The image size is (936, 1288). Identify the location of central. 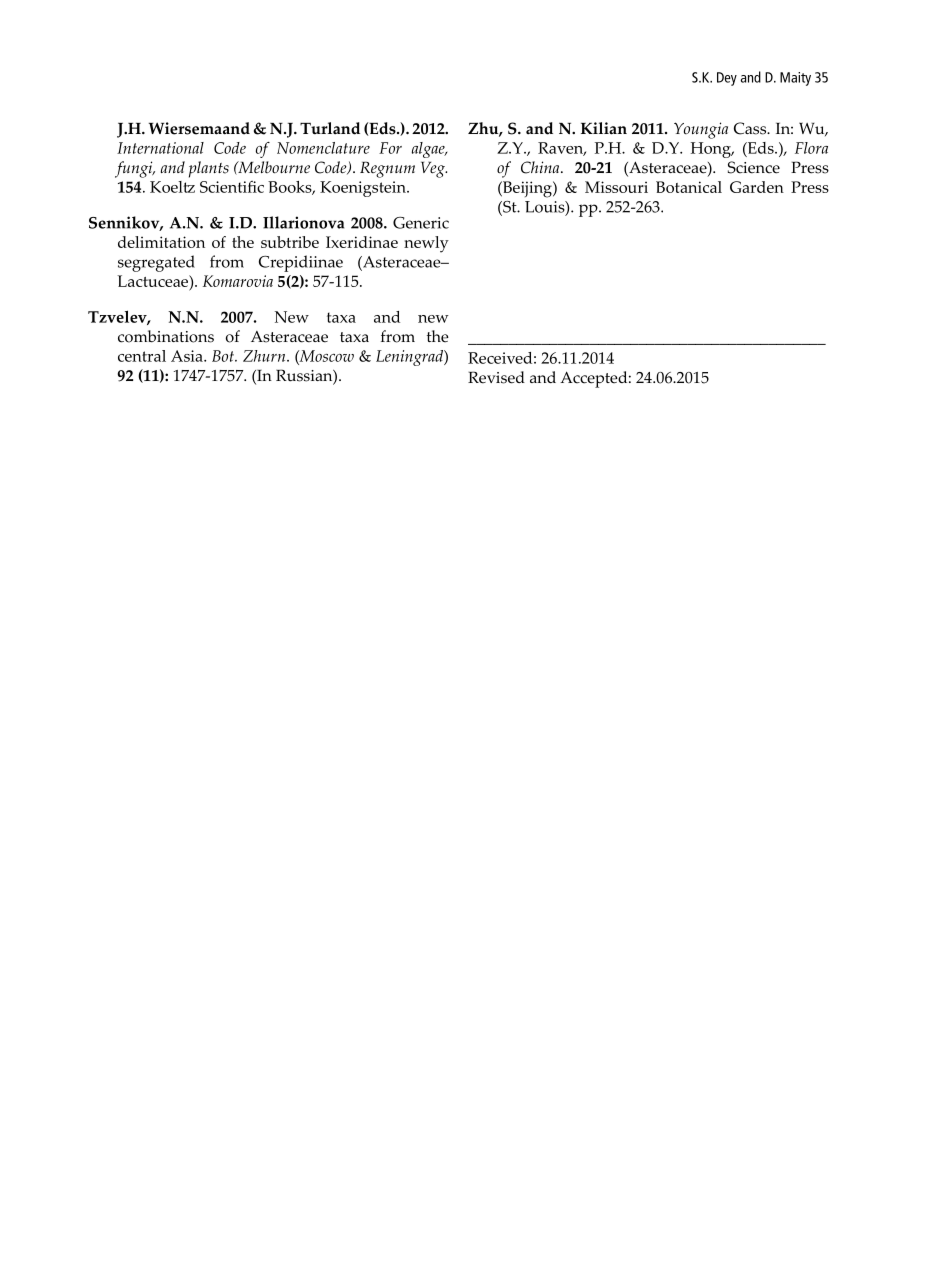
(142, 356).
